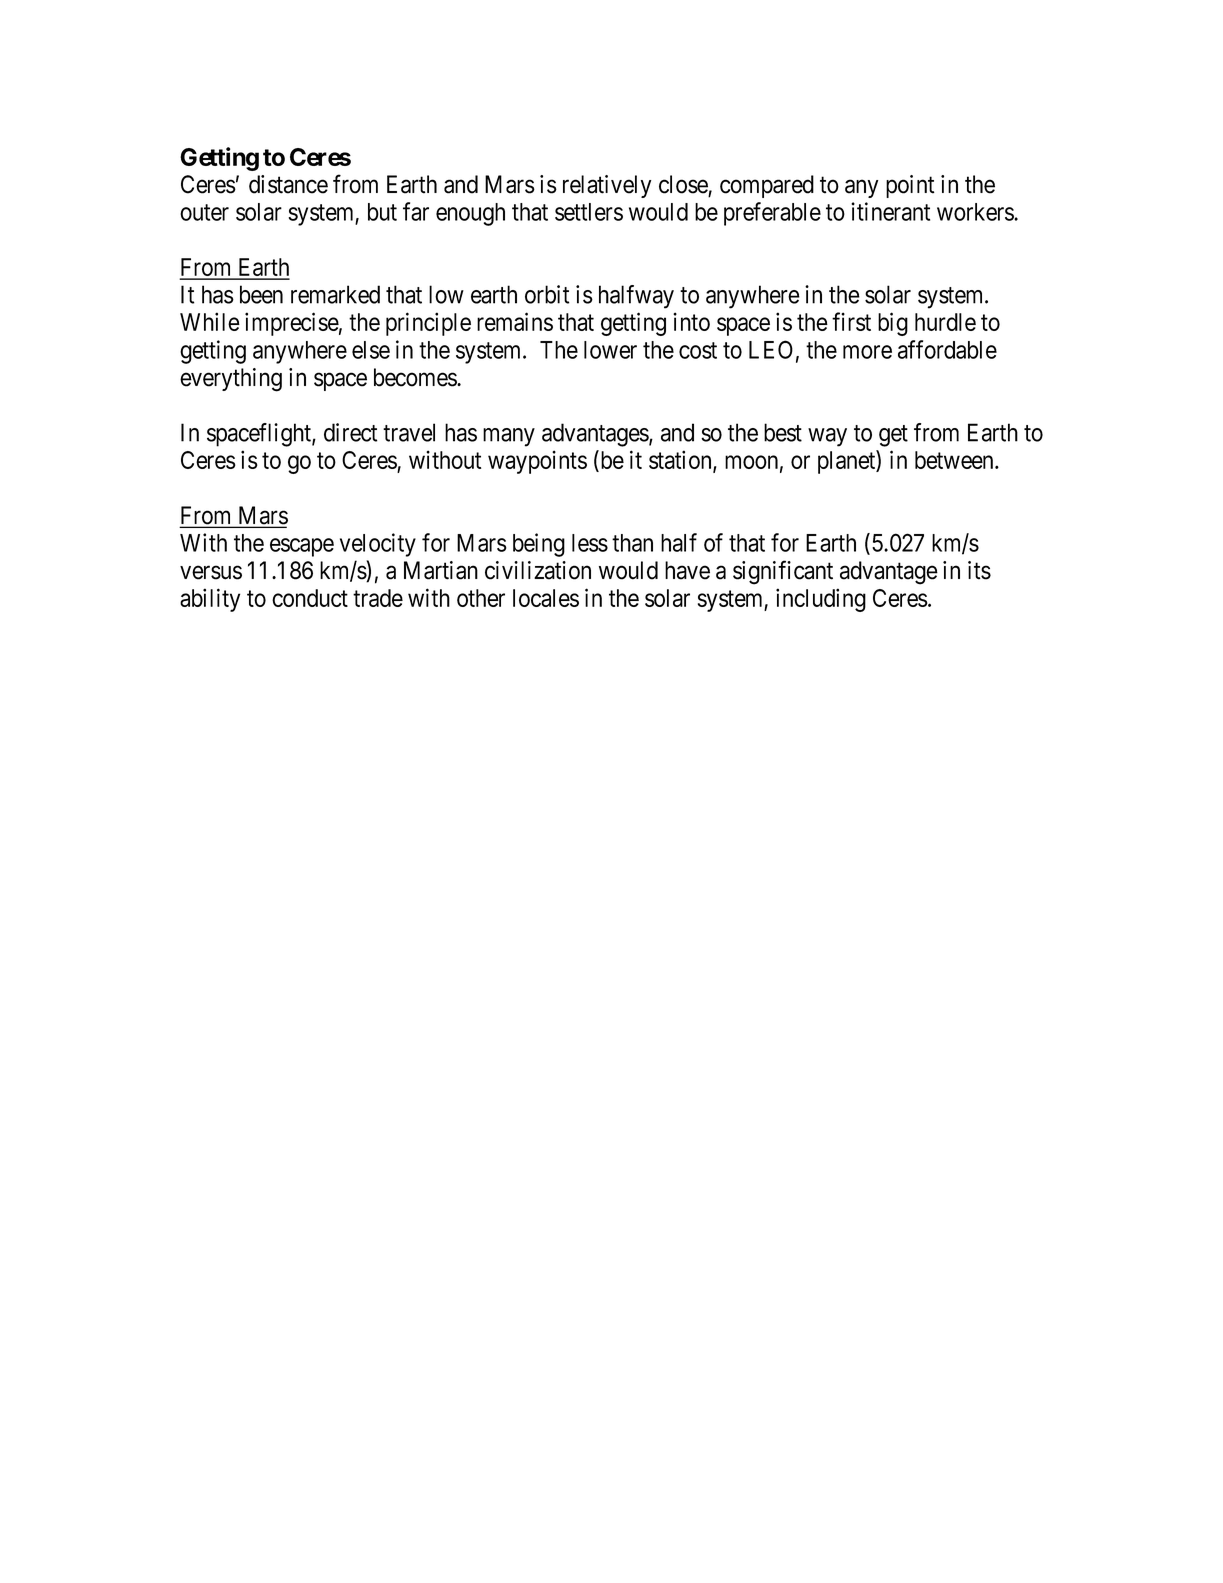 This screenshot has height=1583, width=1223. Describe the element at coordinates (681, 461) in the screenshot. I see `station` at that location.
